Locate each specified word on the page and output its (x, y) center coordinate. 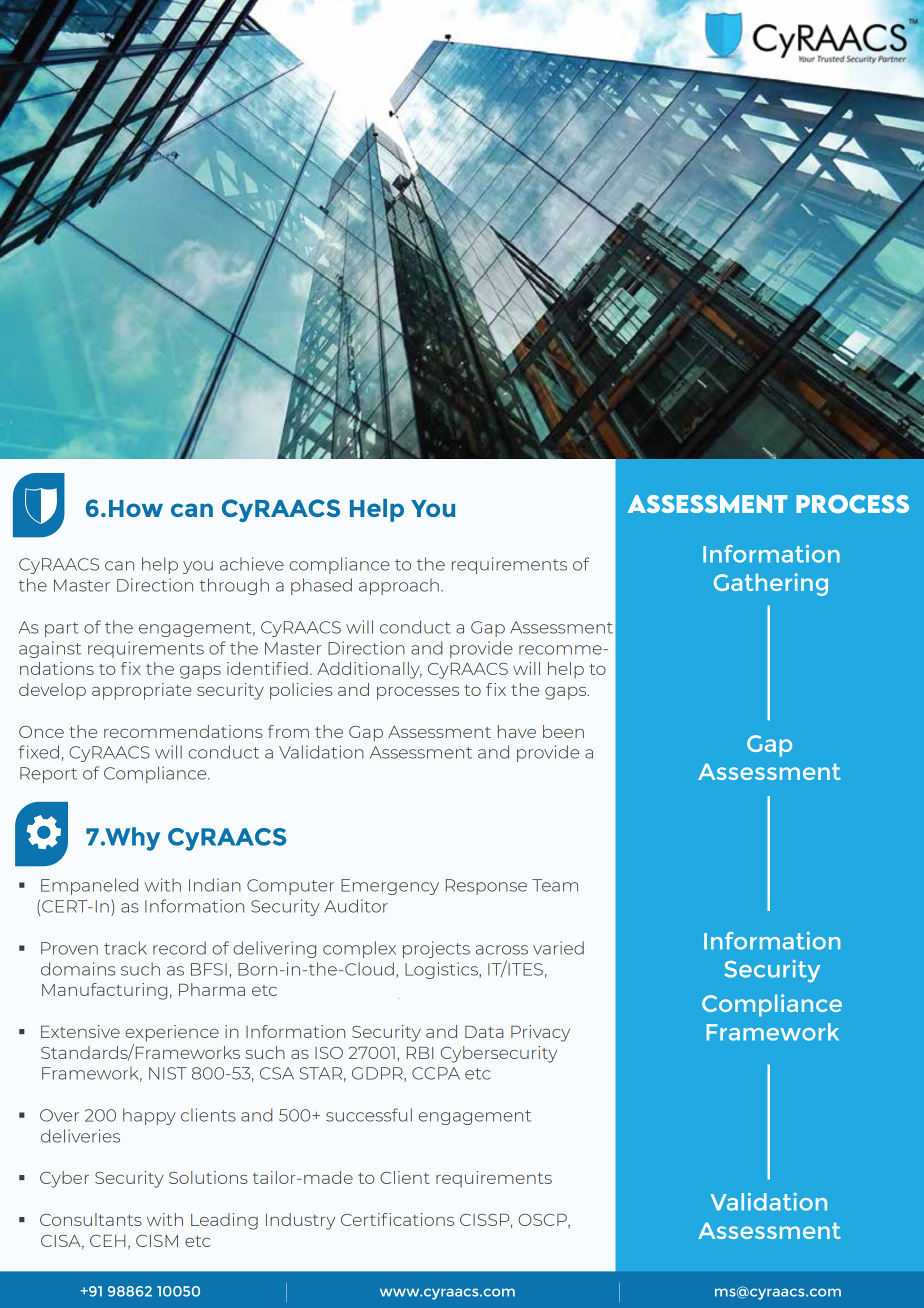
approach (399, 586)
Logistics (442, 970)
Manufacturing (104, 991)
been (563, 731)
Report (48, 775)
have (517, 731)
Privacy (540, 1033)
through (234, 586)
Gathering (771, 584)
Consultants (91, 1219)
